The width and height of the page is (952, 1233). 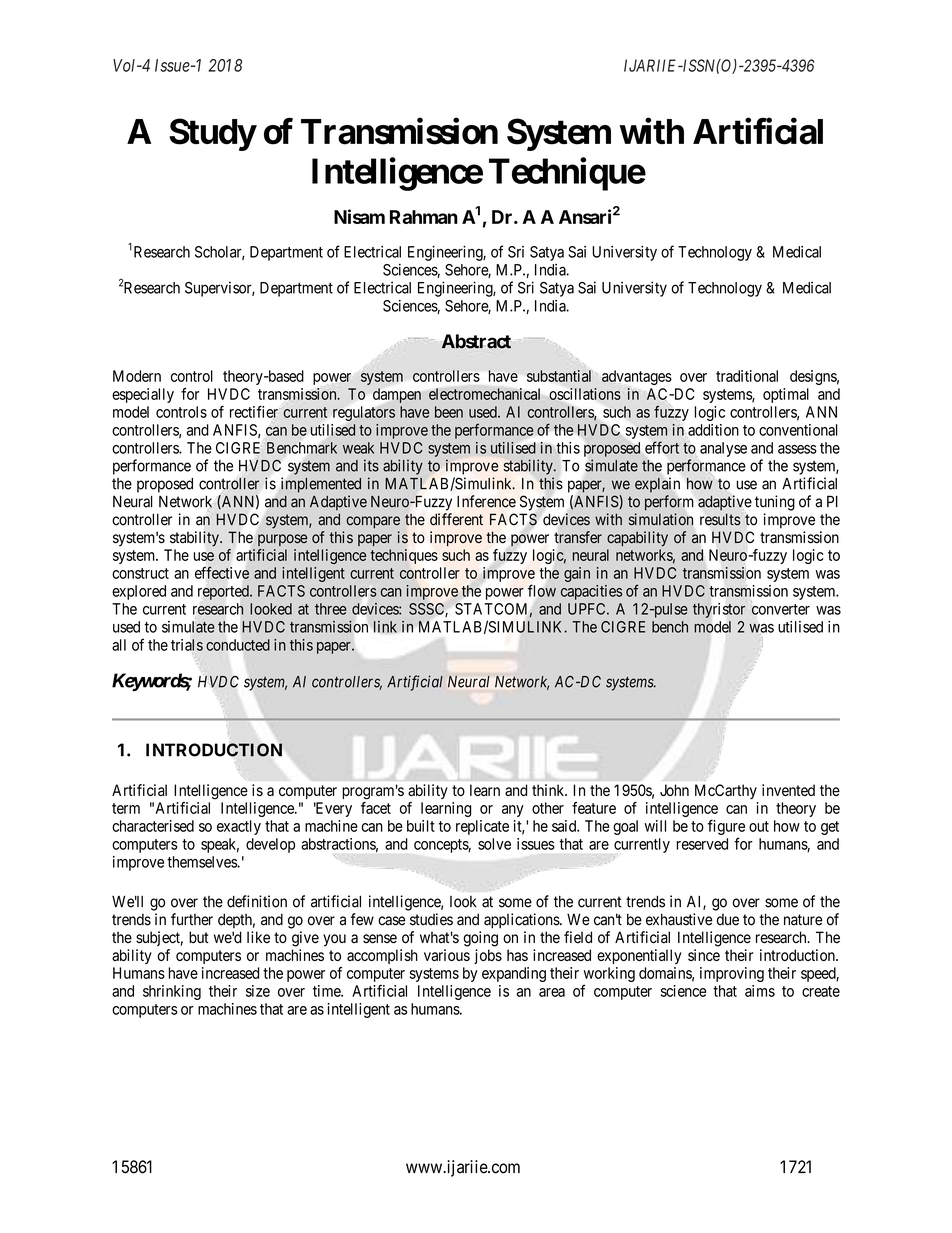 I want to click on different, so click(x=456, y=519).
